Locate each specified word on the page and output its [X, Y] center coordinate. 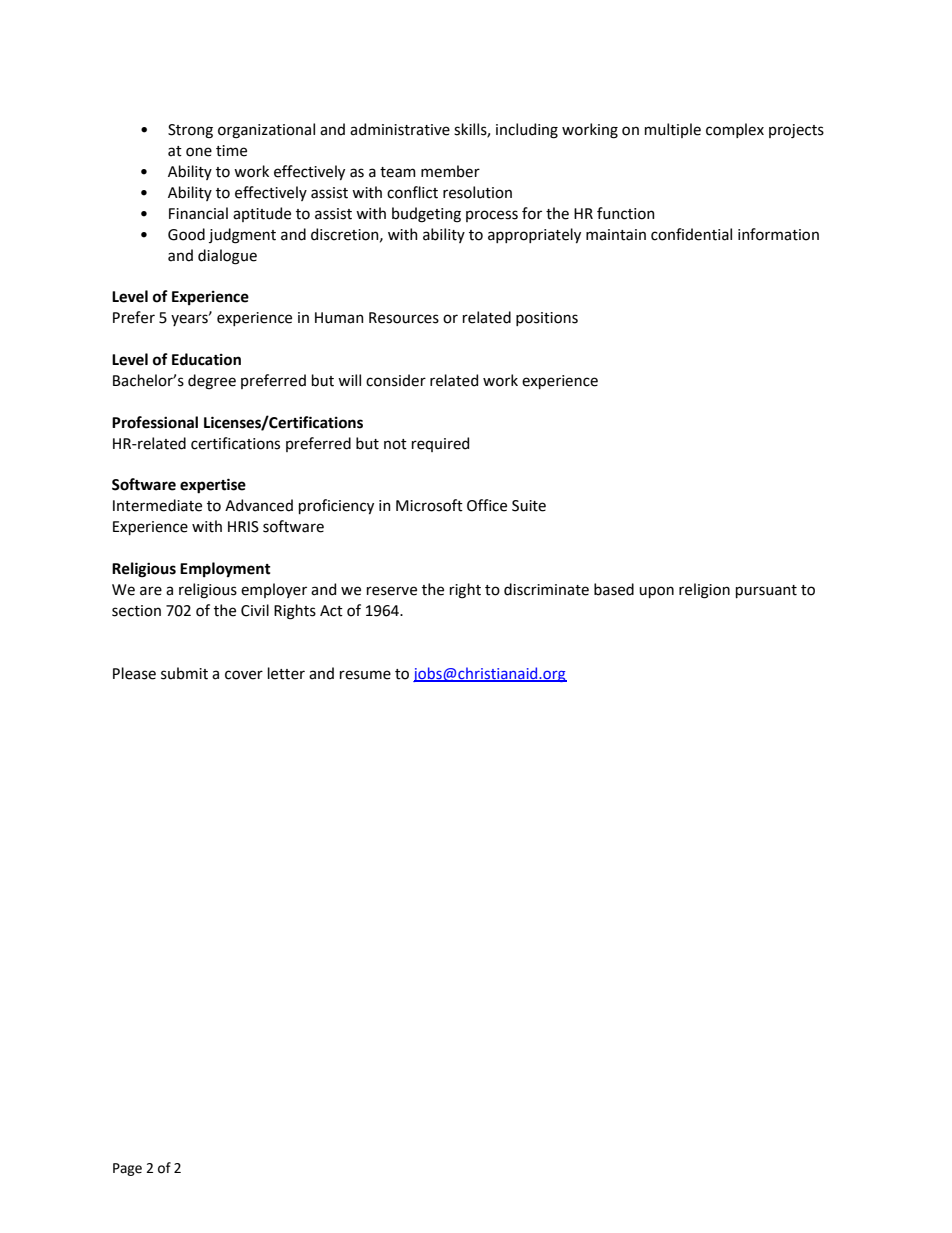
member [450, 171]
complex [735, 130]
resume [365, 675]
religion [704, 591]
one [199, 152]
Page [127, 1169]
